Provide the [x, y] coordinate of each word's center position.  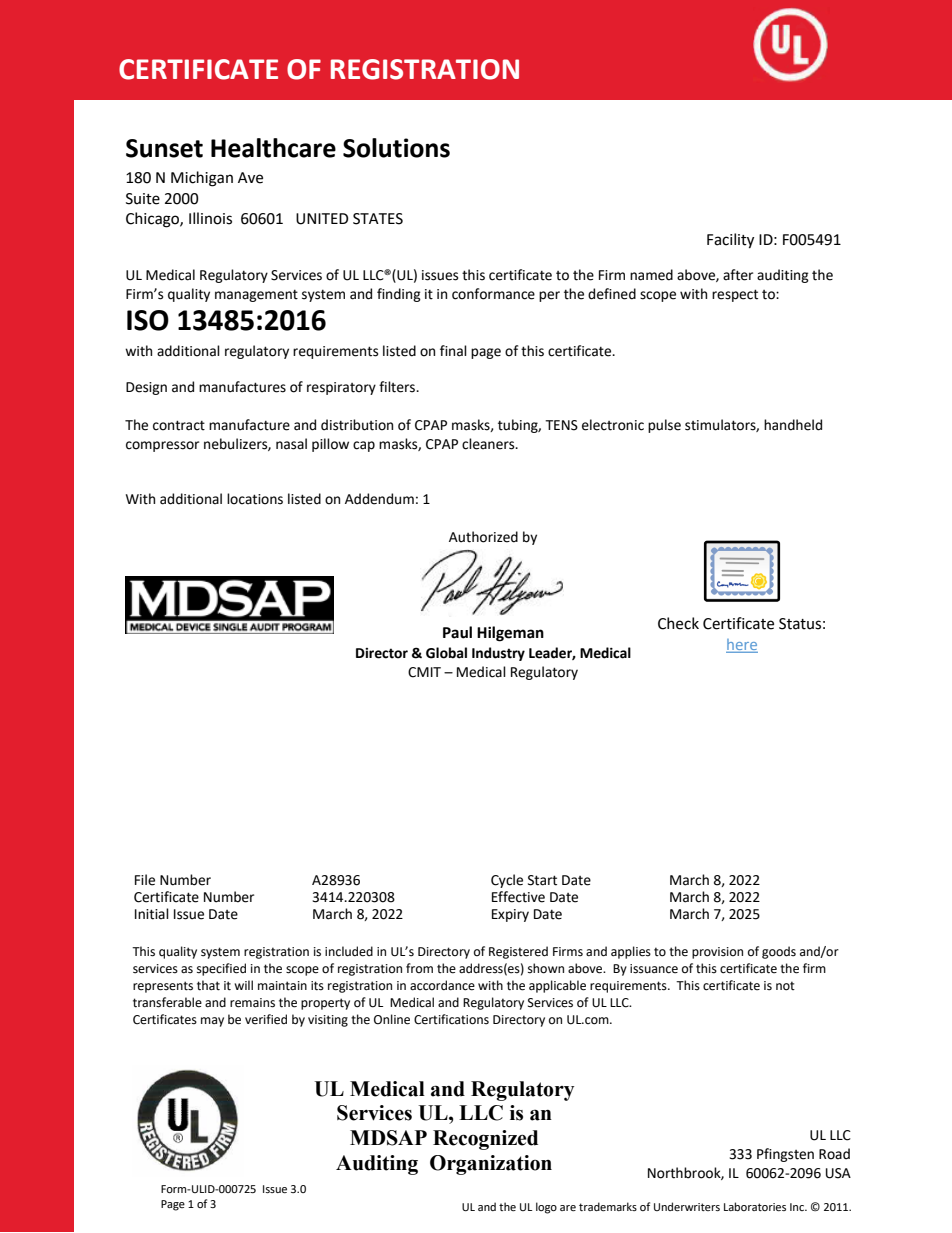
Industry [498, 654]
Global [446, 653]
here [742, 644]
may [212, 1022]
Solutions [396, 148]
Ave [250, 178]
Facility [730, 241]
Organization [491, 1165]
